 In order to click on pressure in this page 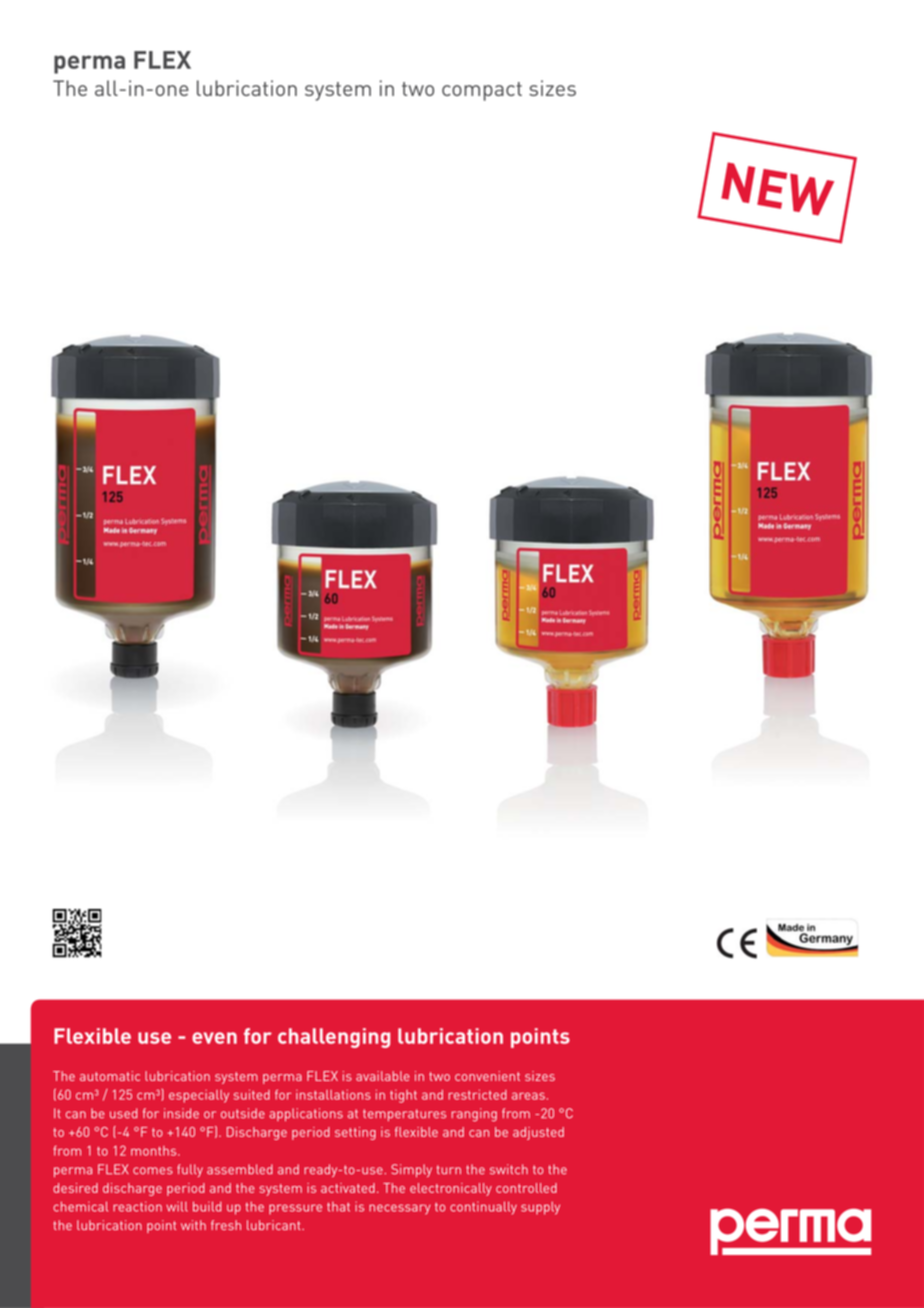, I will do `click(295, 1209)`.
